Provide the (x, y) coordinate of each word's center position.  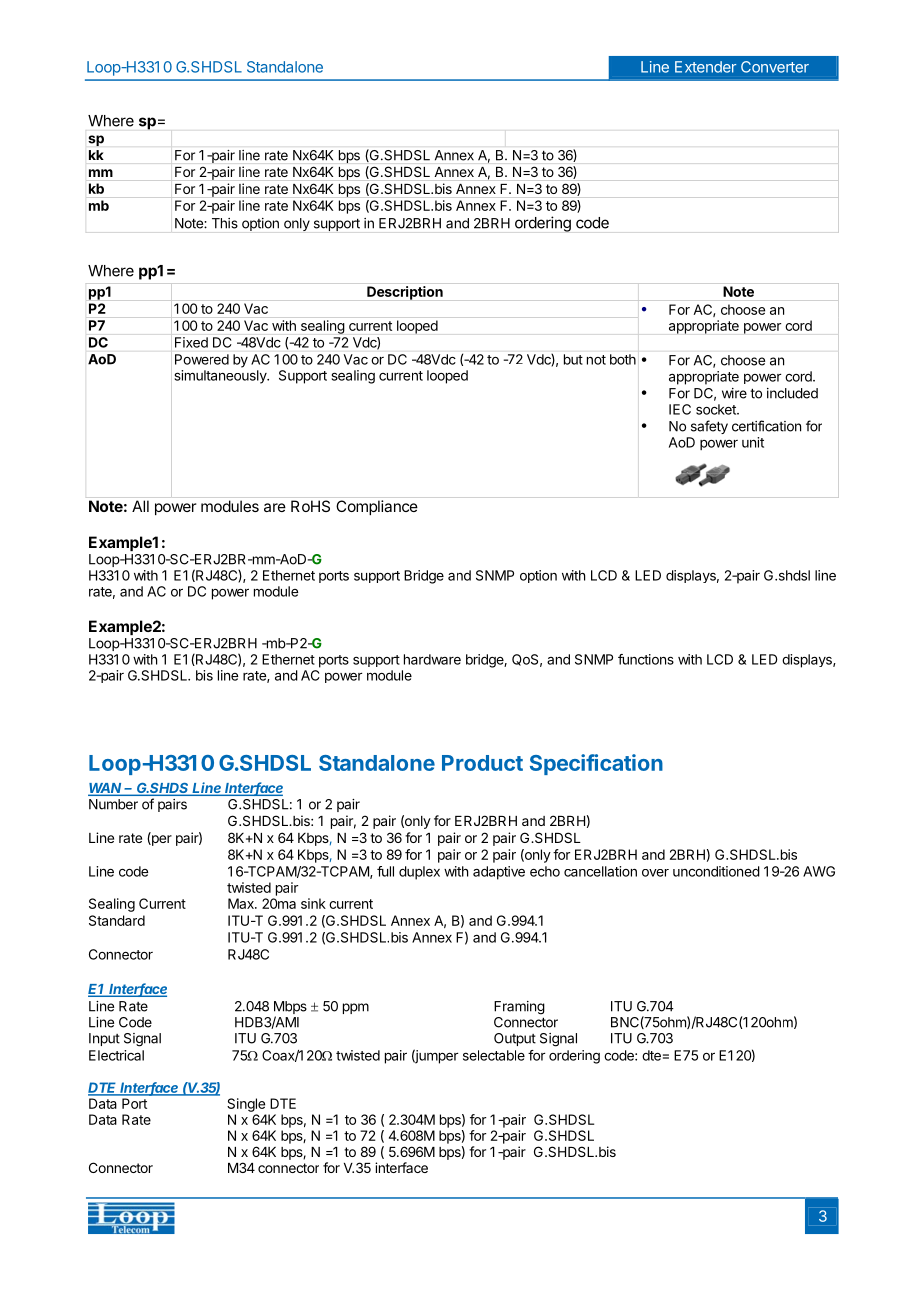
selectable (494, 1055)
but (573, 359)
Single (246, 1105)
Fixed (191, 342)
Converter (775, 67)
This (225, 223)
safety (709, 427)
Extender (705, 67)
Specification (596, 764)
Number (113, 804)
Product (482, 763)
